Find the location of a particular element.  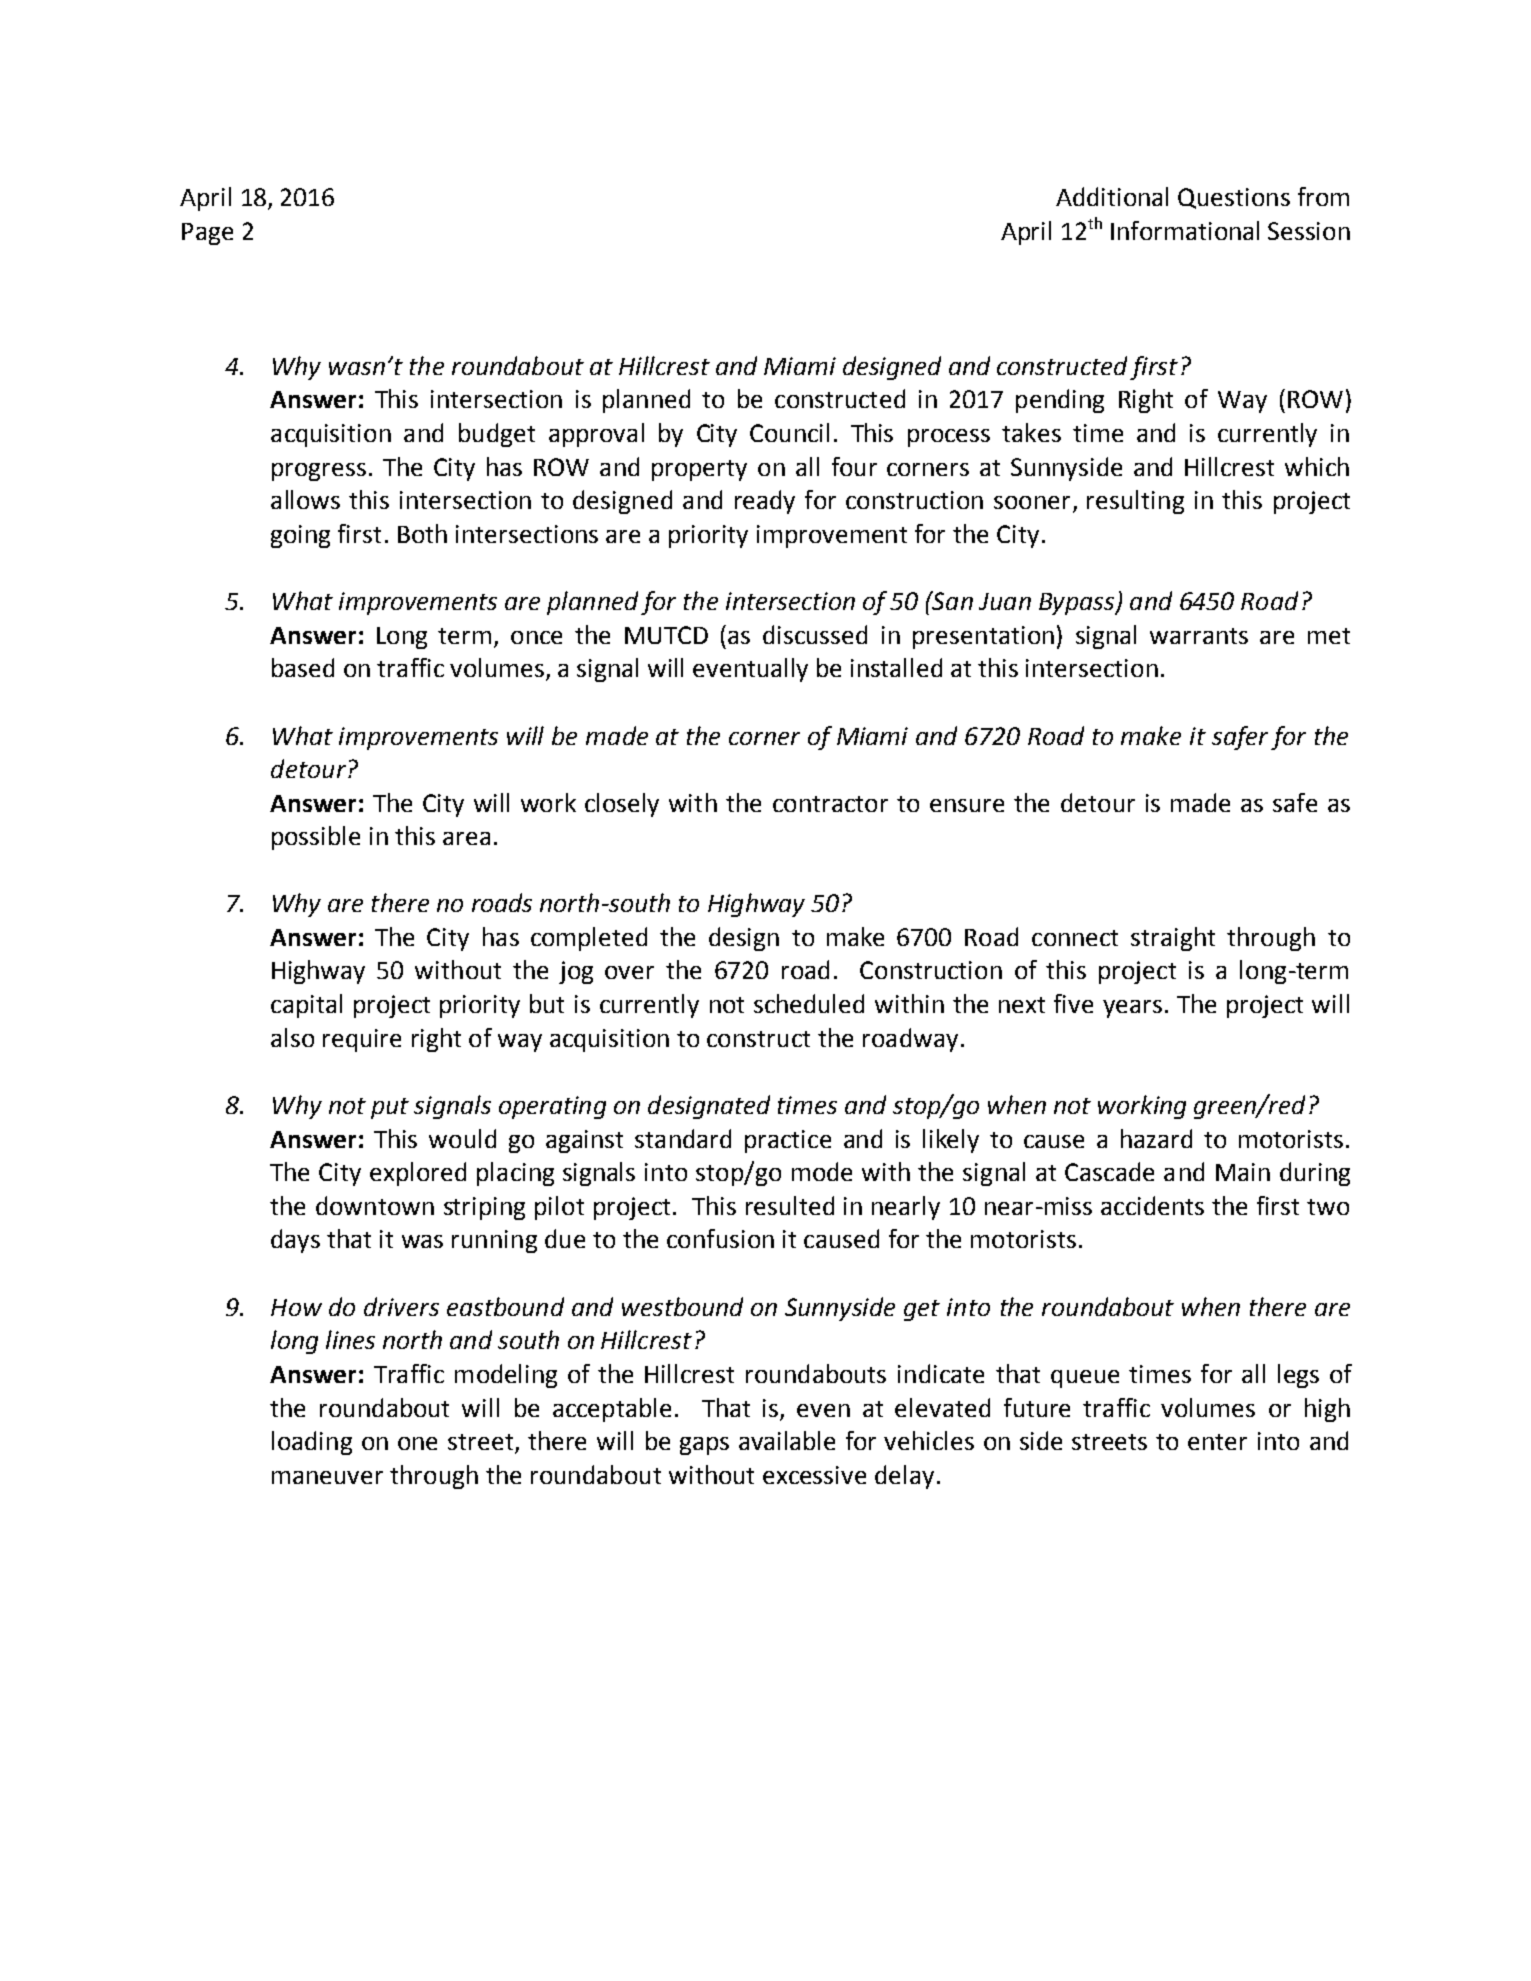

available is located at coordinates (787, 1440).
